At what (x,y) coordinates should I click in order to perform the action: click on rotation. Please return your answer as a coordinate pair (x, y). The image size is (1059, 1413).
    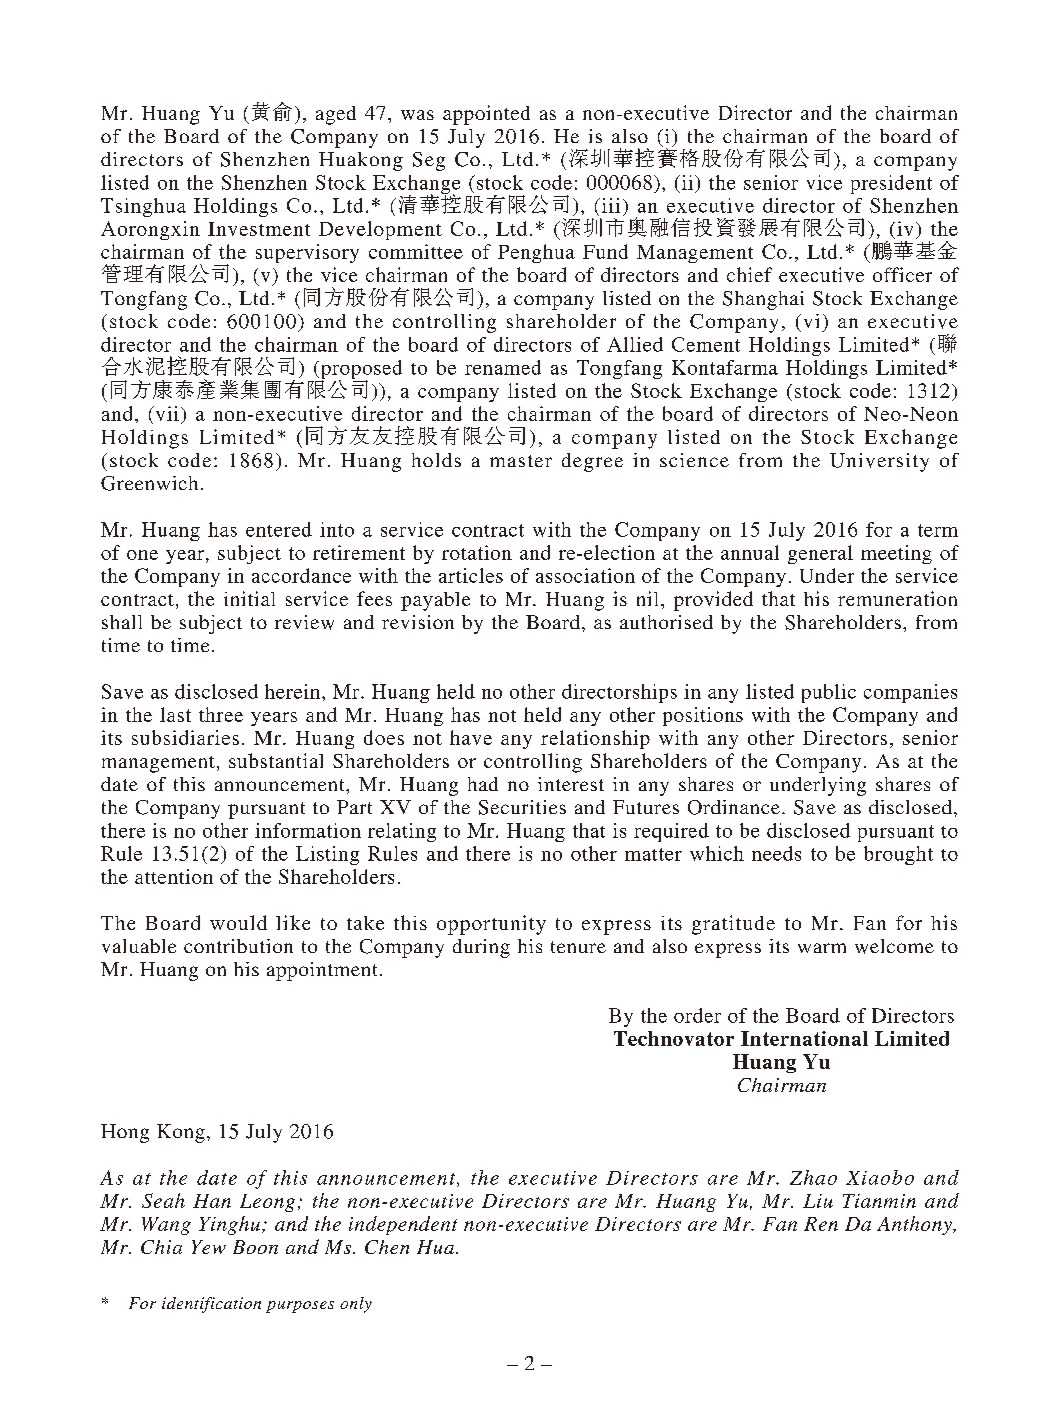
    Looking at the image, I should click on (477, 552).
